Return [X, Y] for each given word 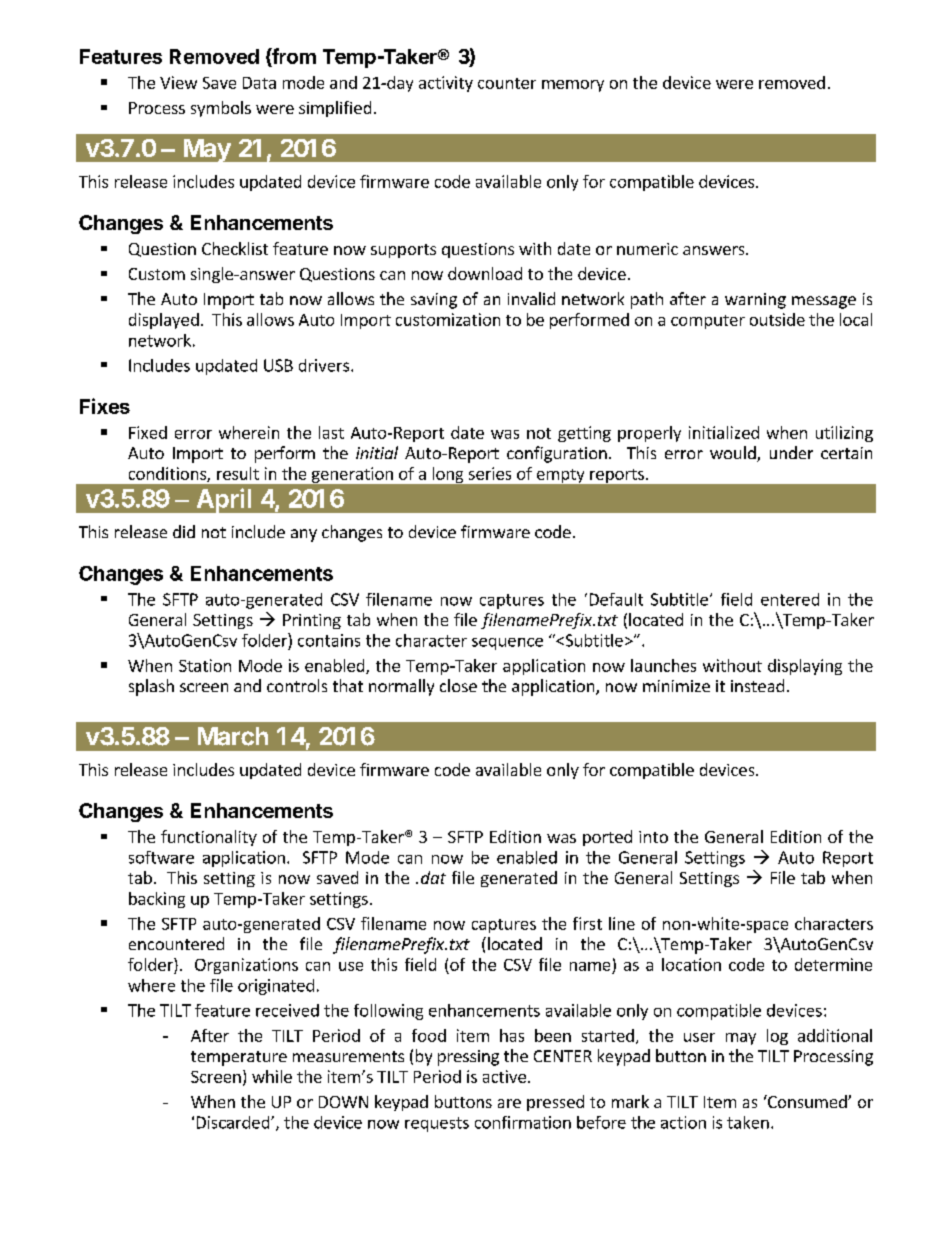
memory [573, 86]
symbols [221, 109]
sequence [507, 644]
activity [446, 84]
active [504, 1076]
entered [790, 599]
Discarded [234, 1122]
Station [205, 665]
